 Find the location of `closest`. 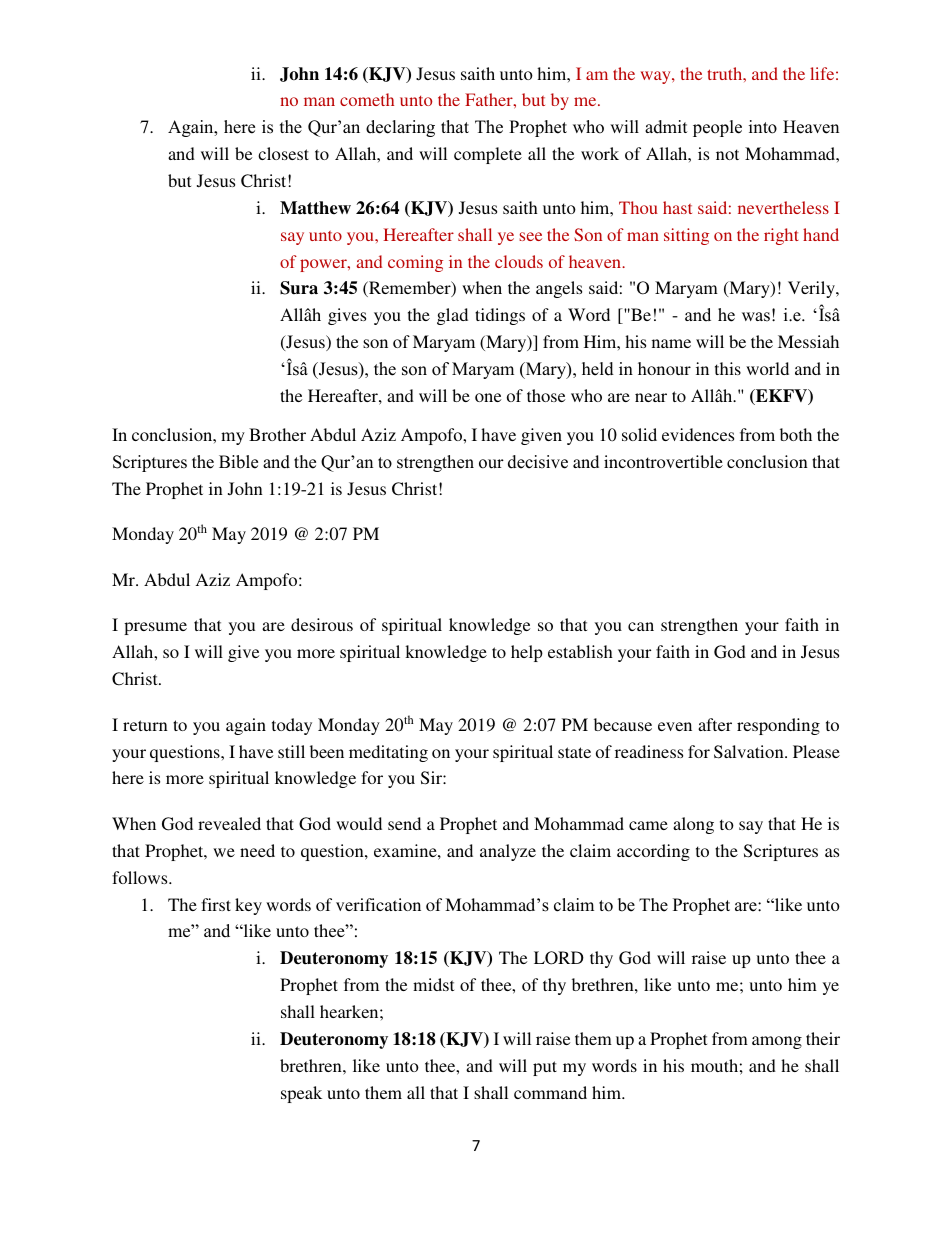

closest is located at coordinates (283, 153).
